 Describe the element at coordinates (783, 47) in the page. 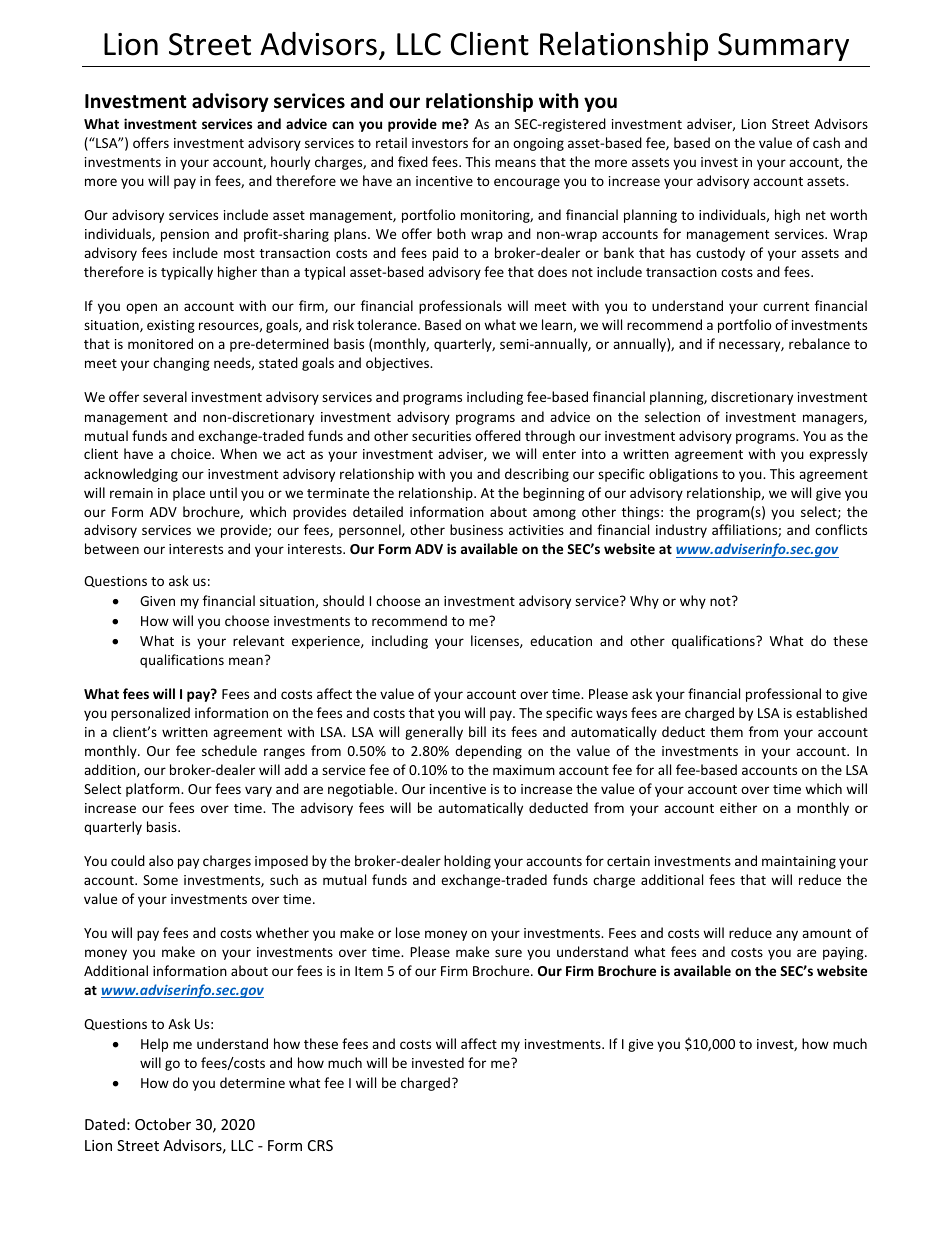

I see `Summary` at that location.
